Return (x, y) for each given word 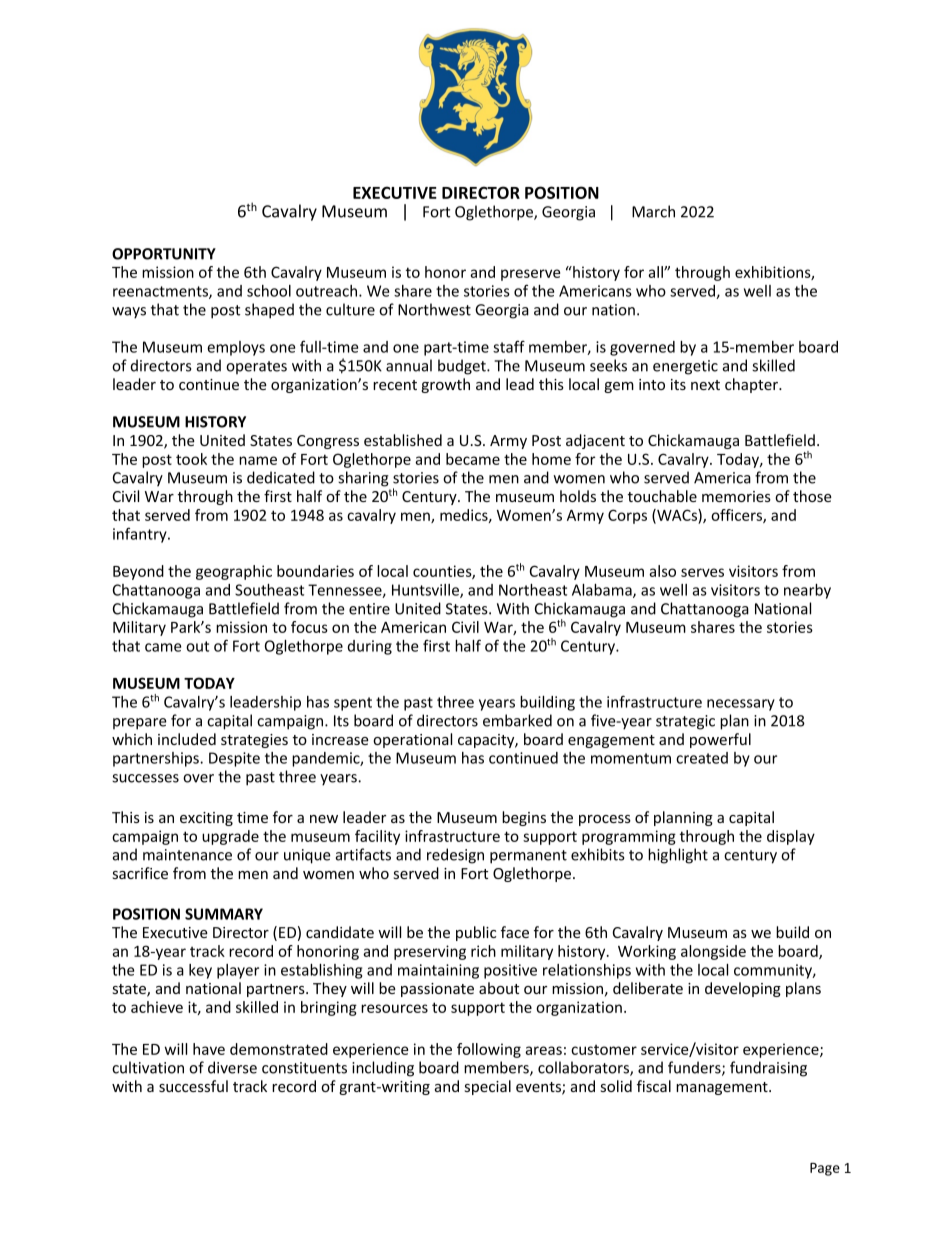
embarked (517, 720)
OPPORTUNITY (164, 254)
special (488, 1087)
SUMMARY (224, 914)
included (187, 739)
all (656, 272)
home (551, 459)
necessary (741, 705)
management (723, 1088)
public (476, 933)
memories (736, 496)
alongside (713, 952)
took (191, 459)
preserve (530, 275)
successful (193, 1086)
